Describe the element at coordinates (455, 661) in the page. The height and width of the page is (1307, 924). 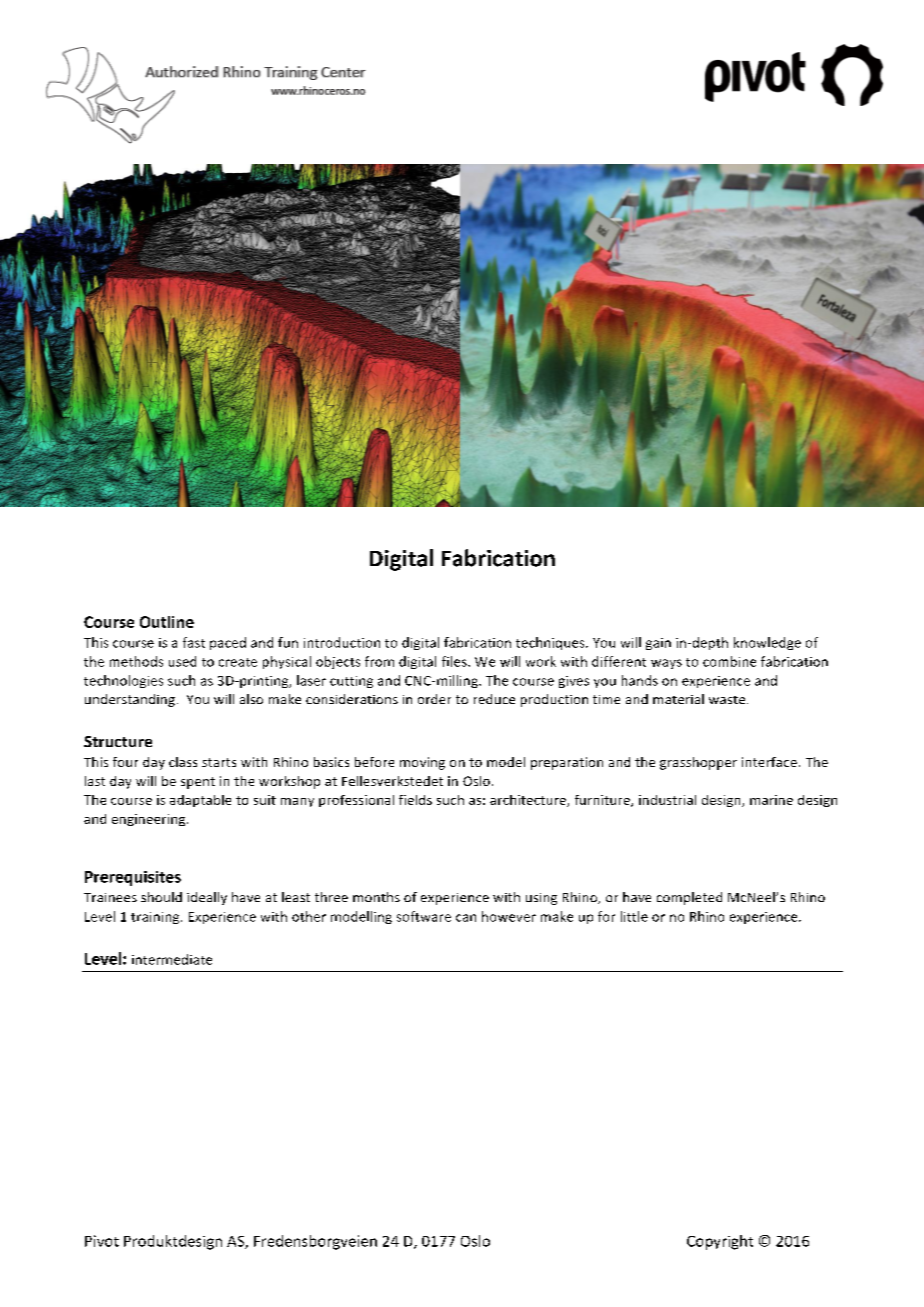
I see `files` at that location.
